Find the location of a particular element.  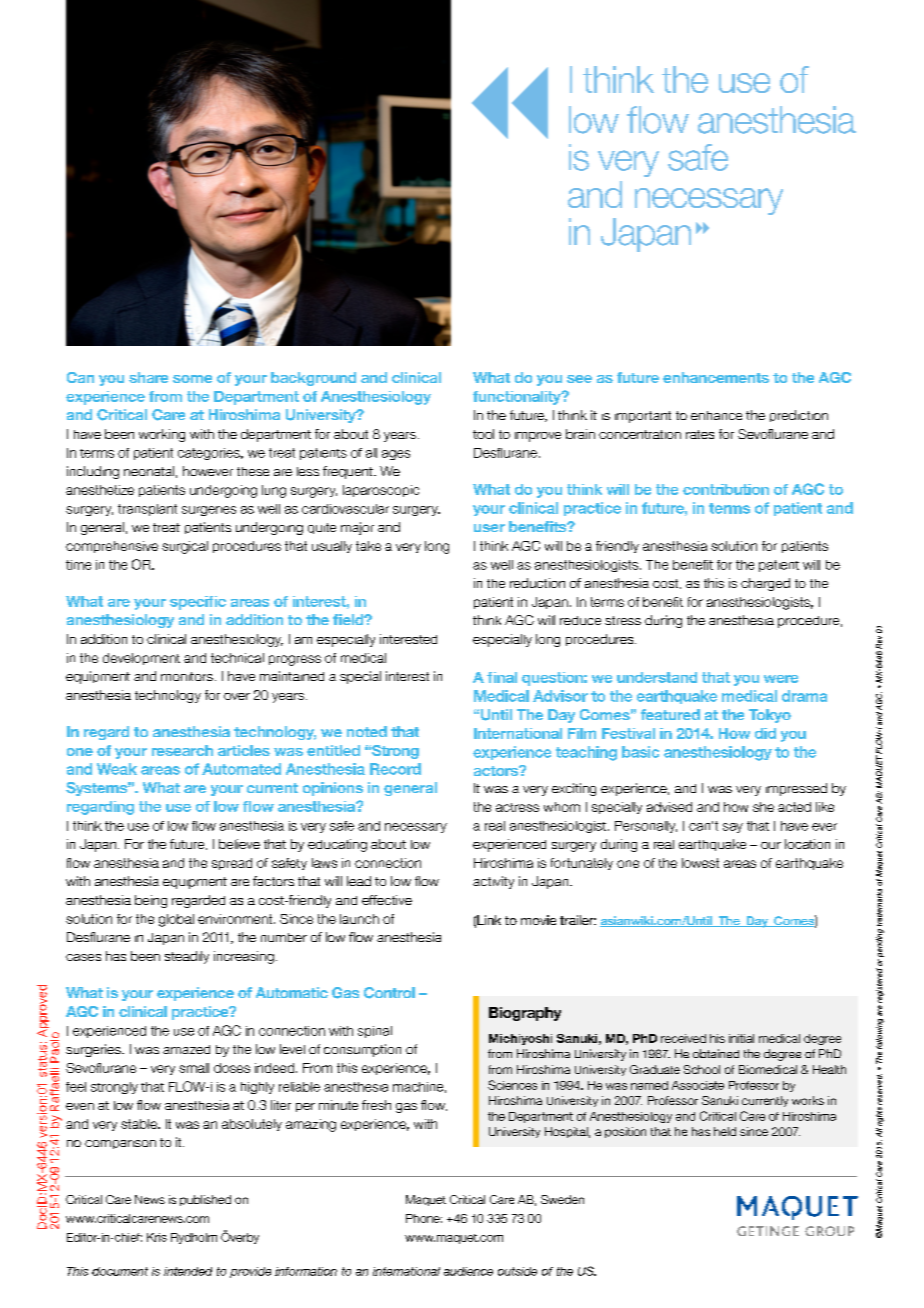

held is located at coordinates (725, 1131).
